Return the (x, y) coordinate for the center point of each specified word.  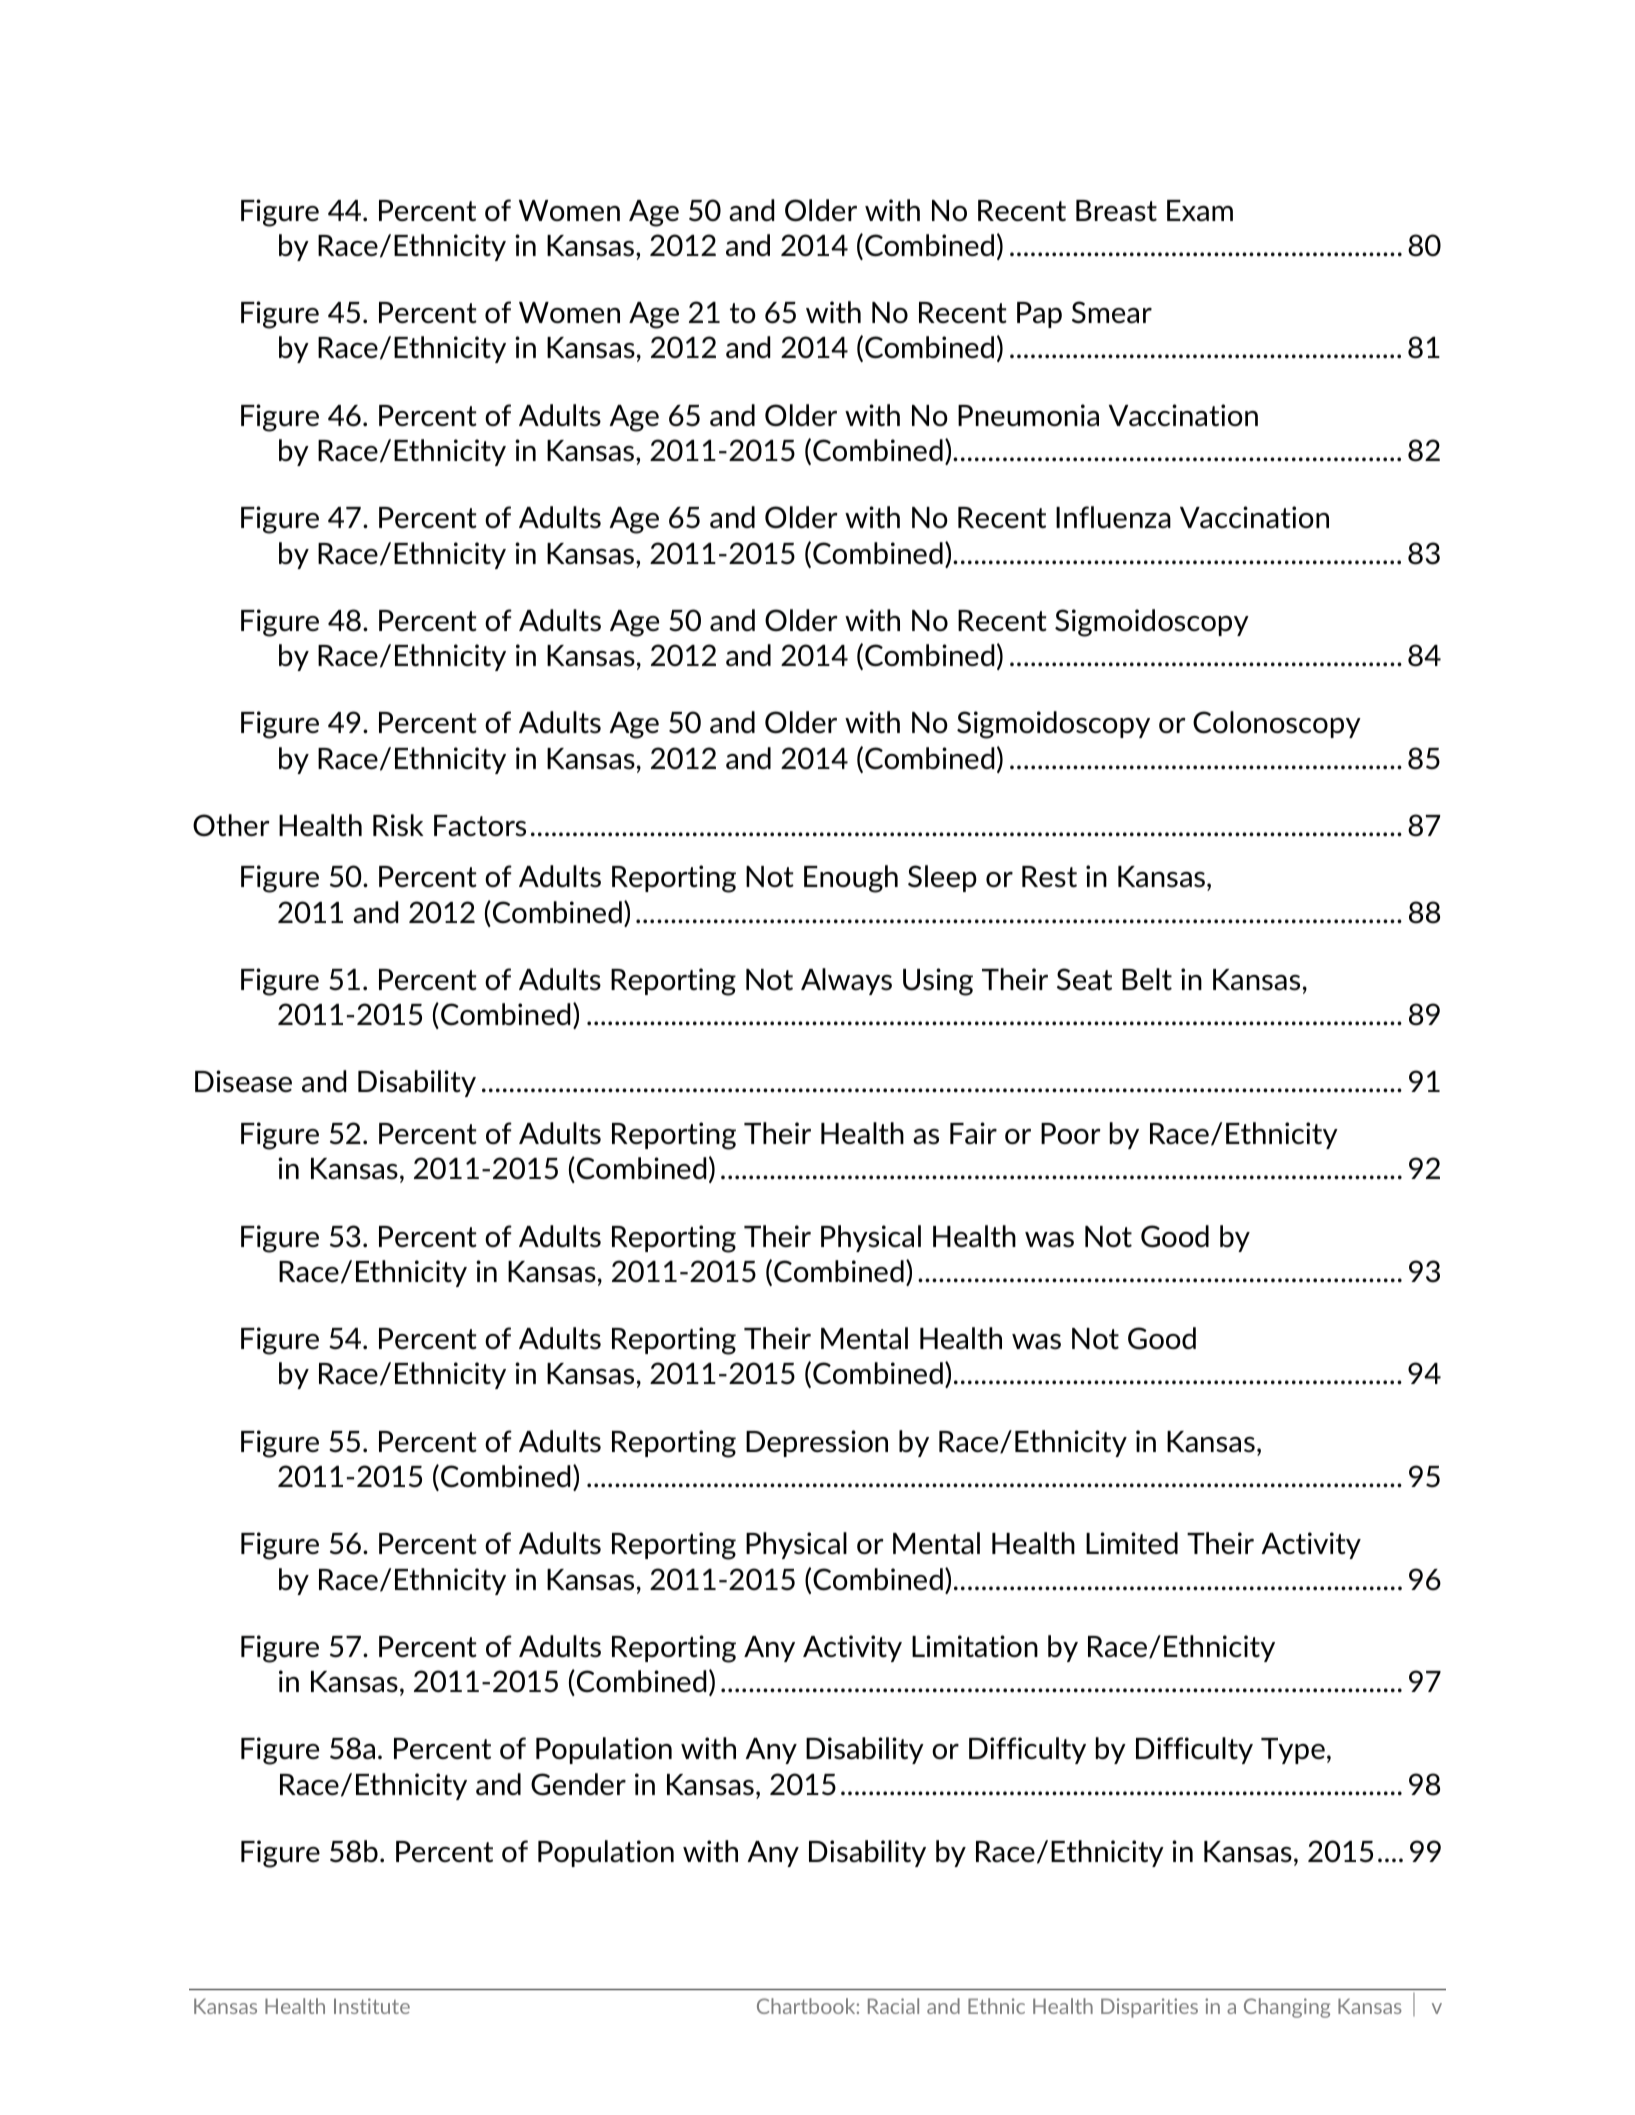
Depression (817, 1443)
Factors (480, 826)
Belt (1147, 979)
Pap (1039, 315)
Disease (243, 1081)
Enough (851, 879)
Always (846, 981)
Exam (1200, 211)
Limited (1132, 1543)
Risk (398, 825)
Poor (1070, 1133)
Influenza (1113, 517)
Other (231, 825)
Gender (578, 1784)
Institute (372, 2006)
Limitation (975, 1646)
